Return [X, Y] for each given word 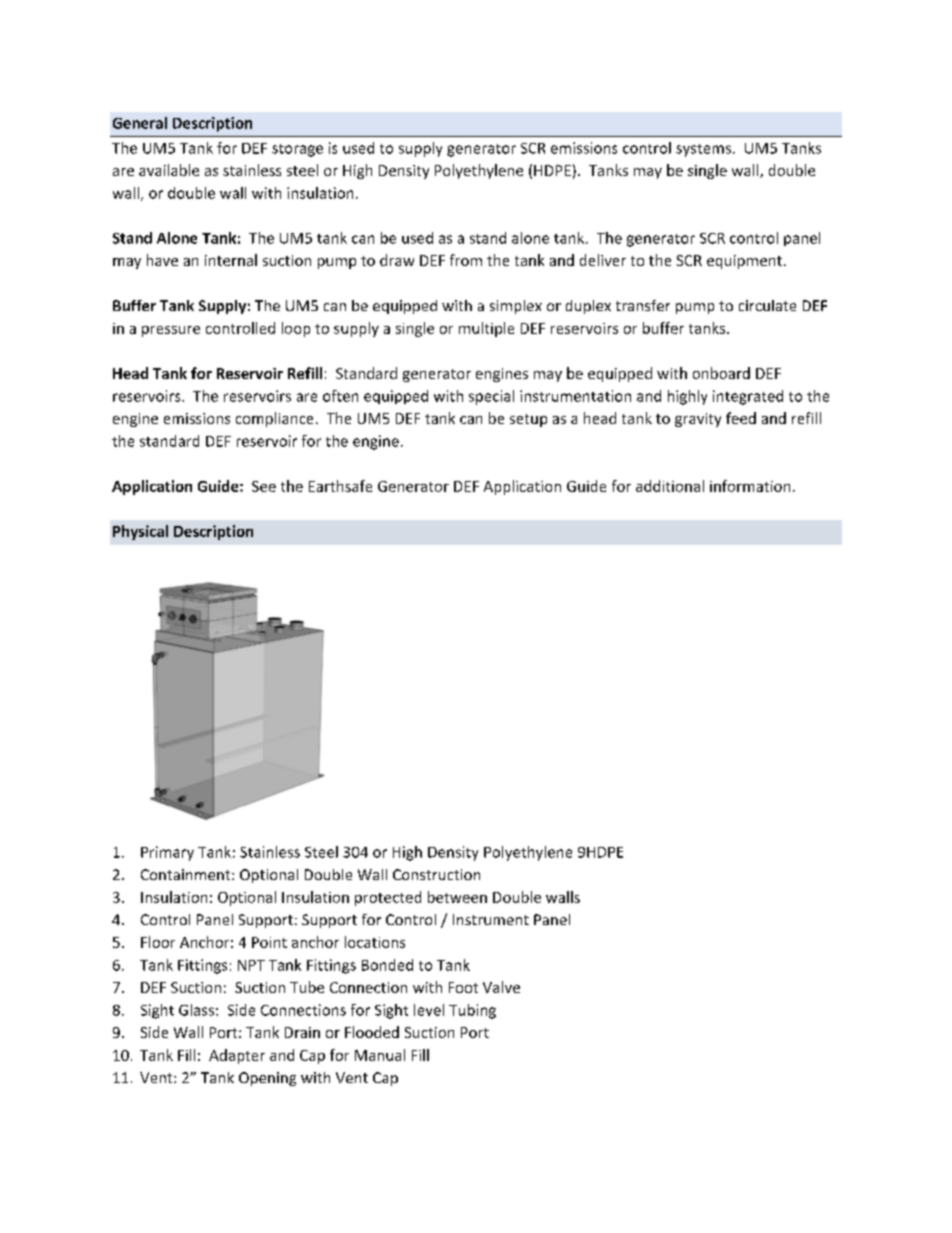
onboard [721, 373]
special [491, 397]
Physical [140, 532]
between [457, 897]
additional [670, 486]
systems [703, 150]
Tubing [472, 1011]
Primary [167, 853]
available [169, 170]
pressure [171, 331]
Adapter [237, 1056]
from [466, 260]
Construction [436, 874]
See [264, 486]
